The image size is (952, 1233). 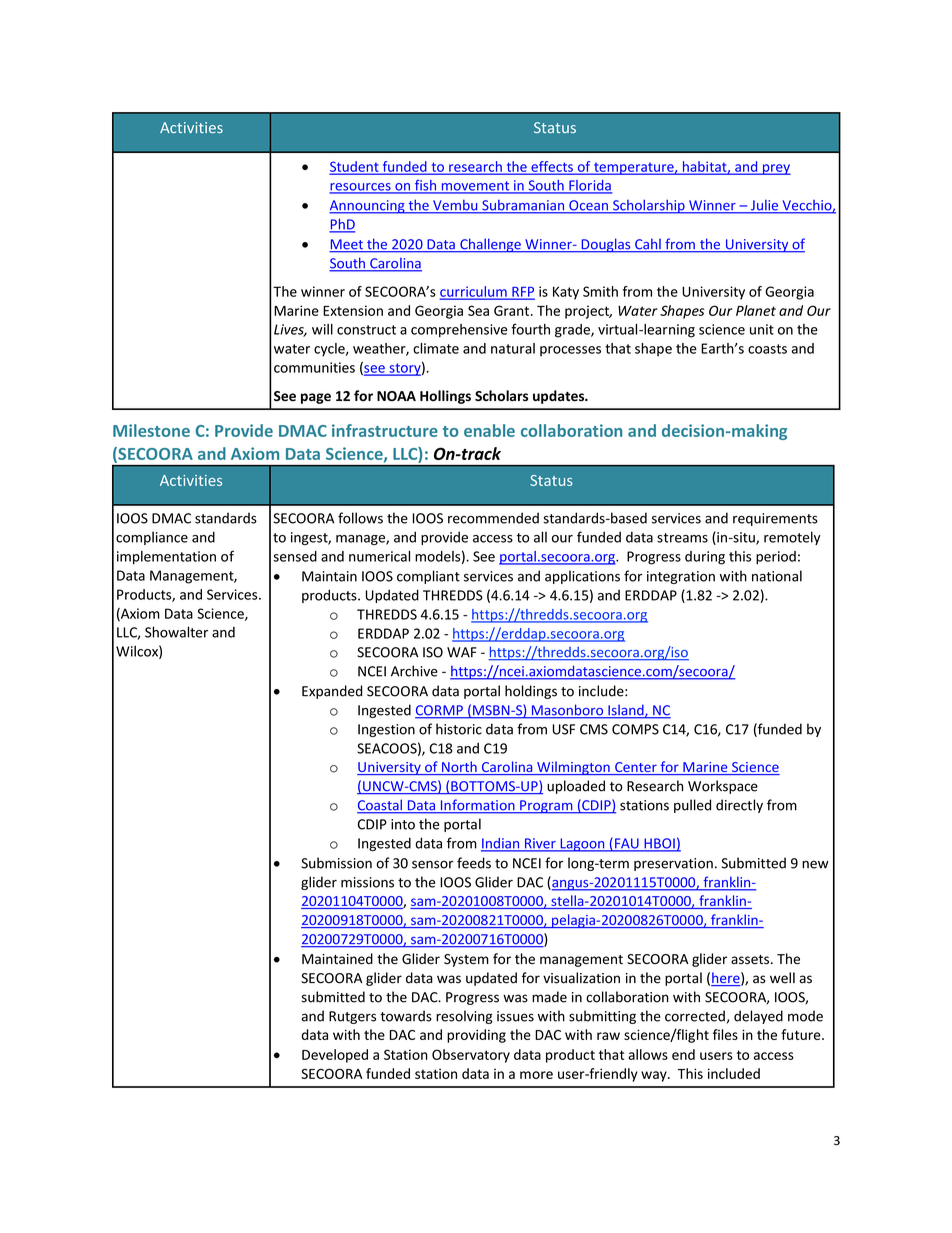 I want to click on feeds, so click(x=474, y=863).
